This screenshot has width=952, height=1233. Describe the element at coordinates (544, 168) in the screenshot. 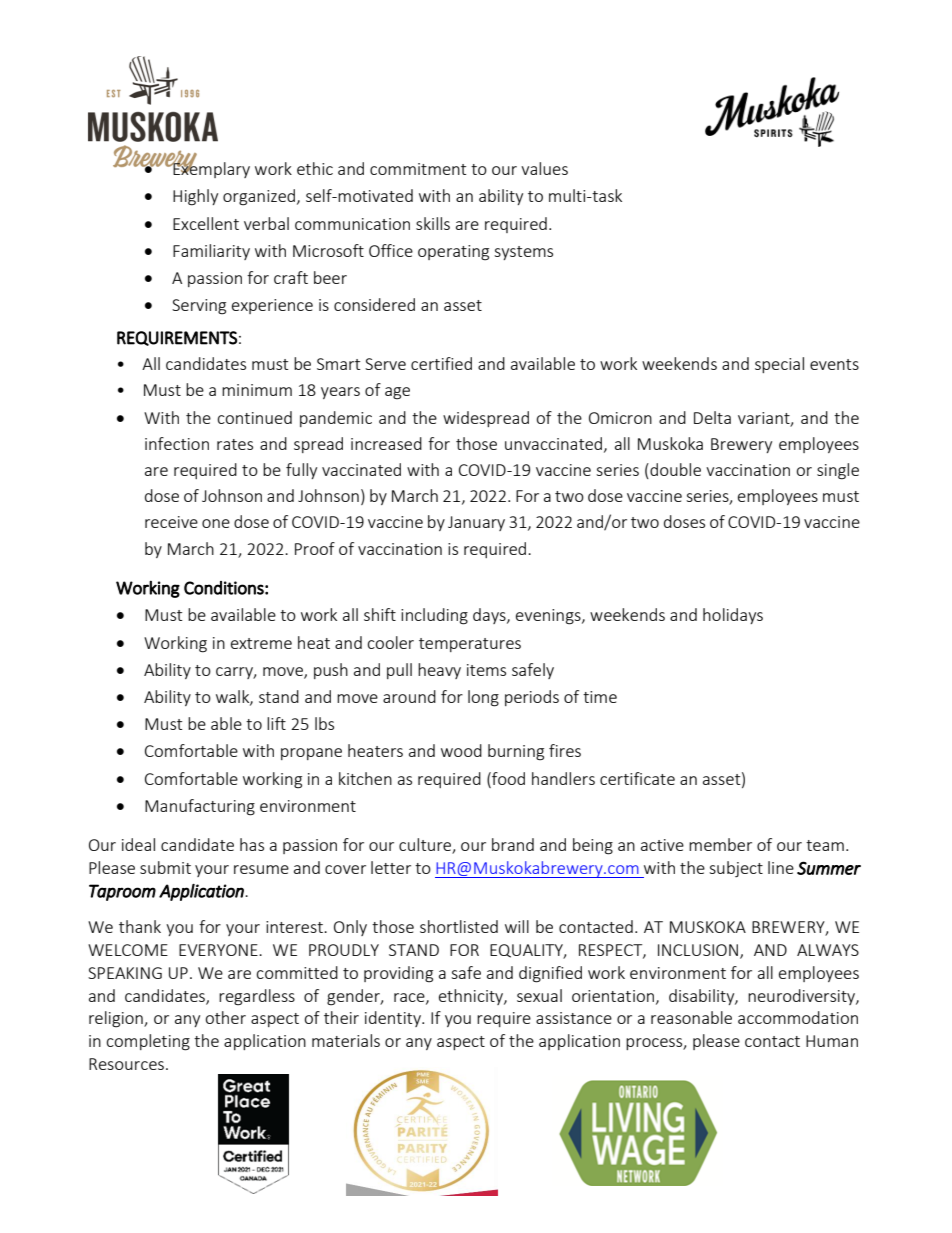

I see `values` at that location.
